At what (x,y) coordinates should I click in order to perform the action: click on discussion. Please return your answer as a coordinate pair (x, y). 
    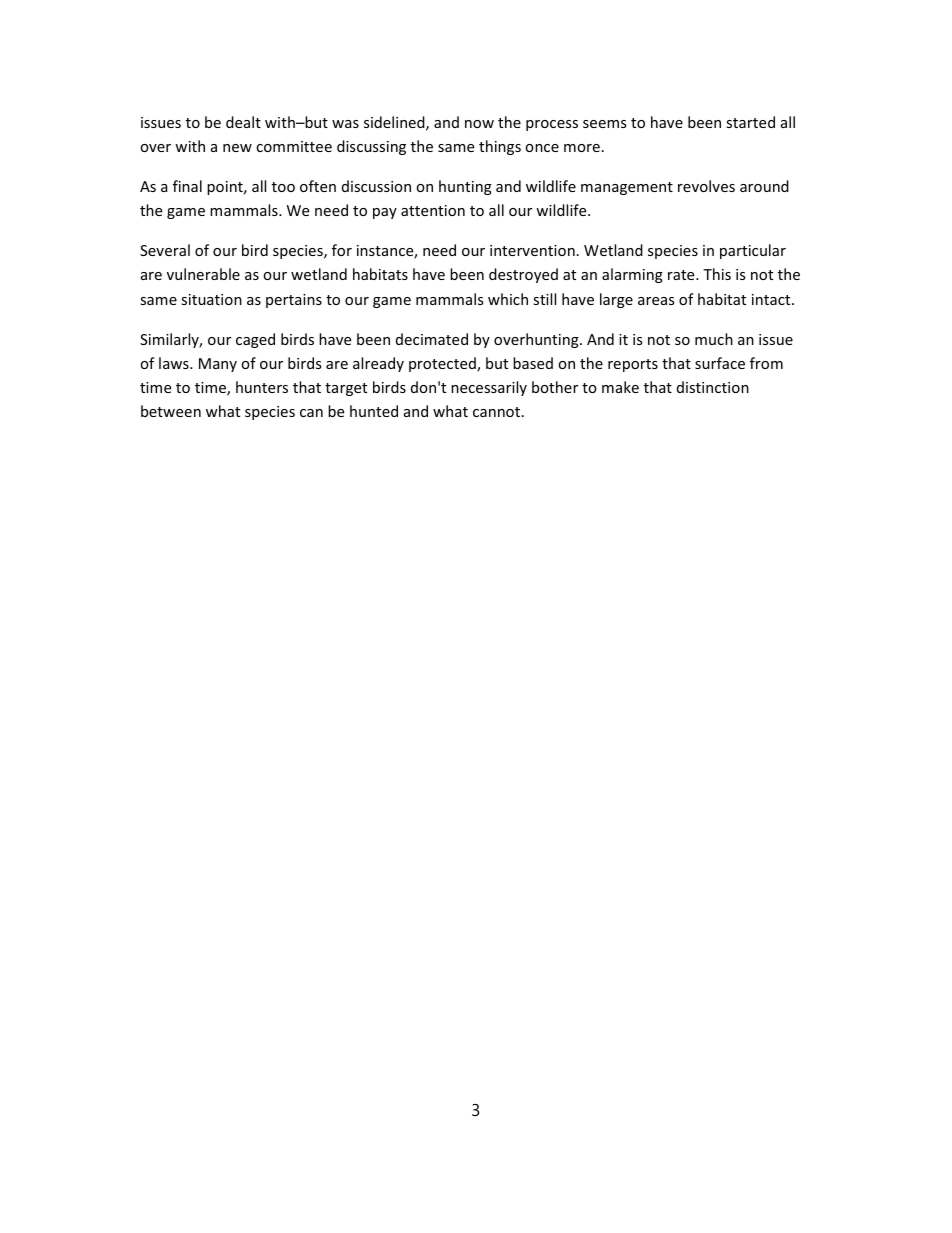
    Looking at the image, I should click on (376, 186).
